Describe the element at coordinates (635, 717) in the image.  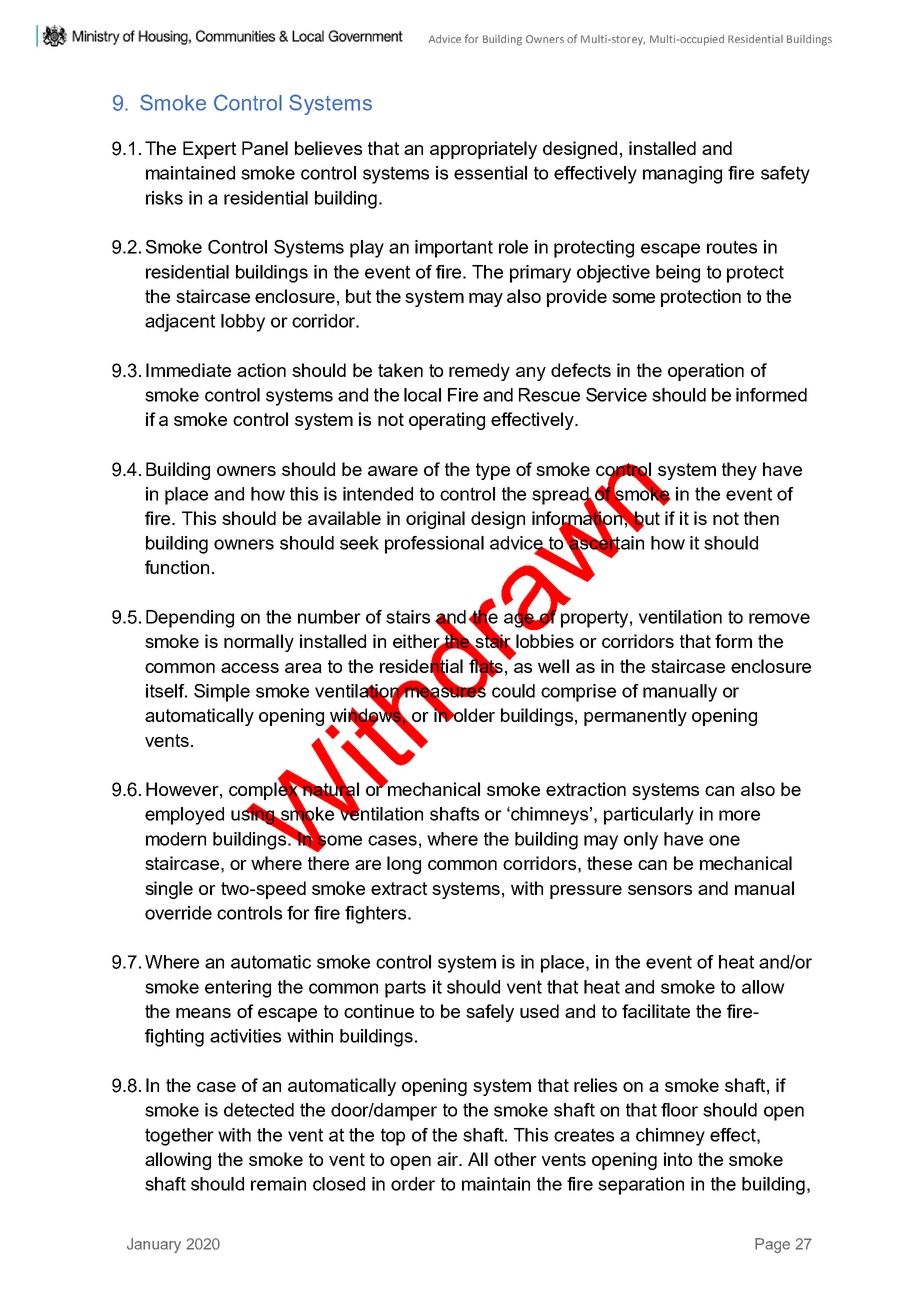
I see `permanently` at that location.
